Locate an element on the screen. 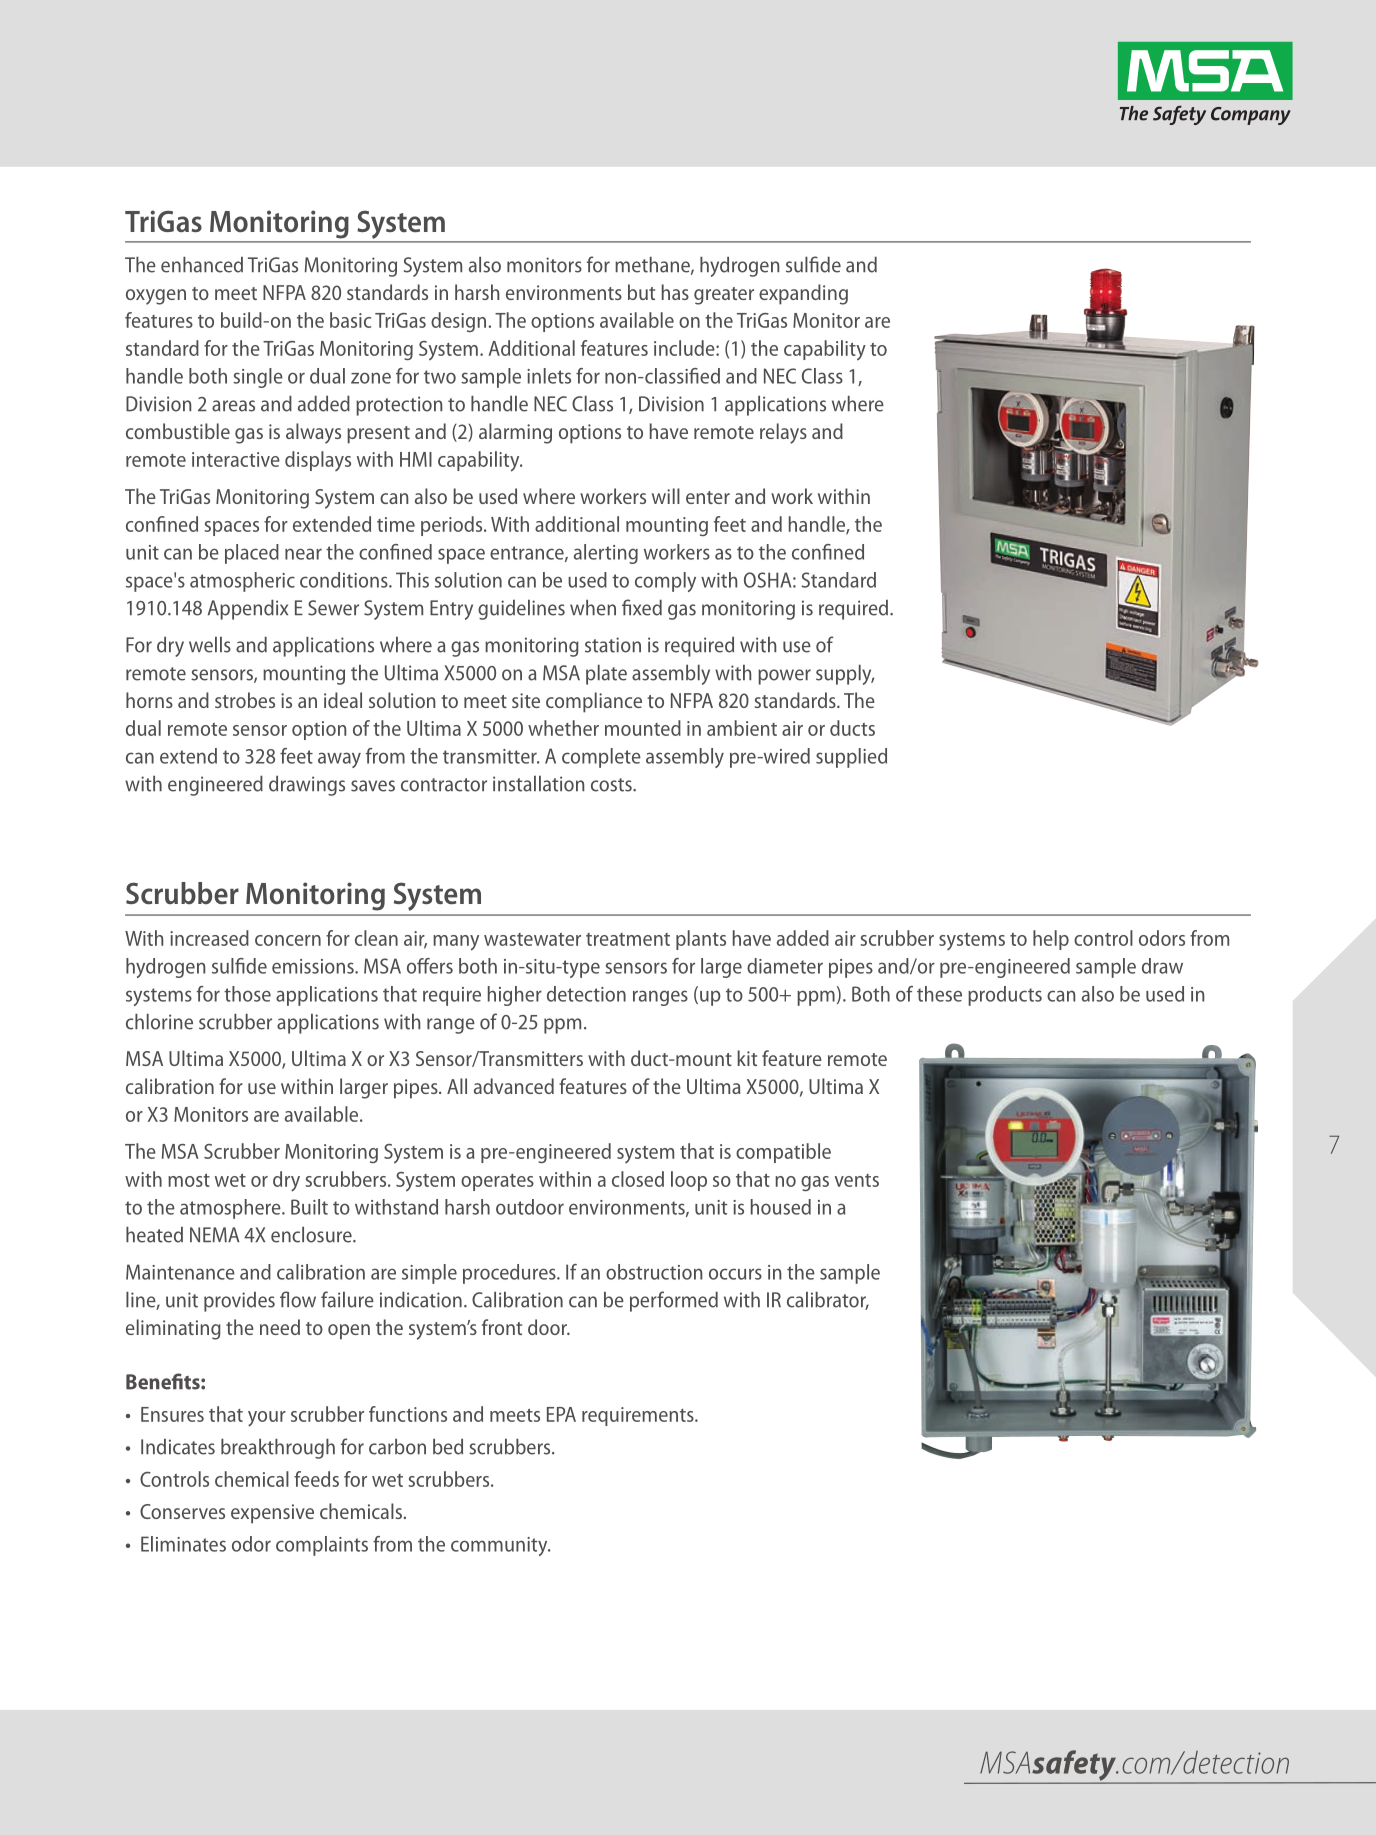 Image resolution: width=1376 pixels, height=1835 pixels. but is located at coordinates (641, 292).
